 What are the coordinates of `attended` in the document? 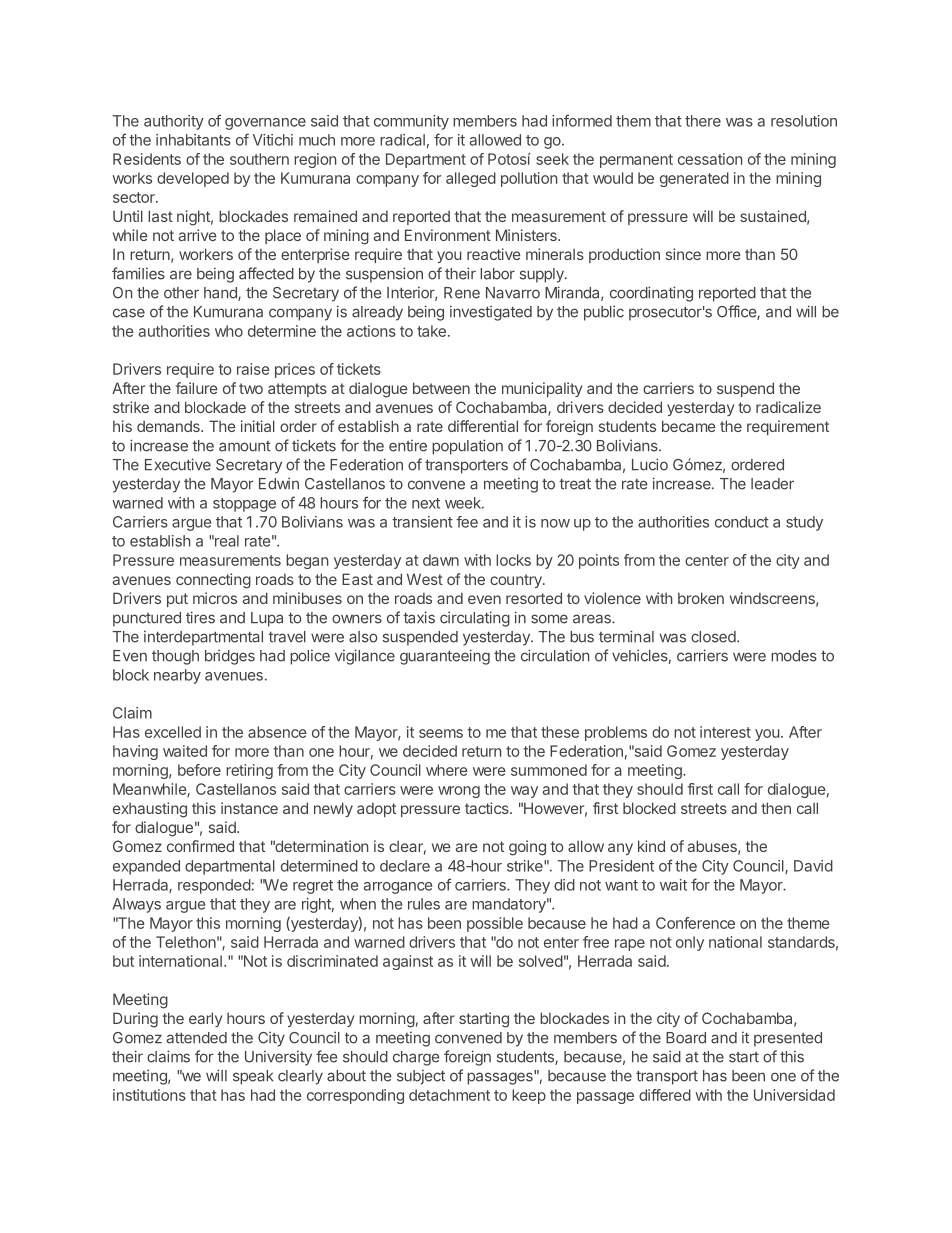 It's located at (197, 1038).
